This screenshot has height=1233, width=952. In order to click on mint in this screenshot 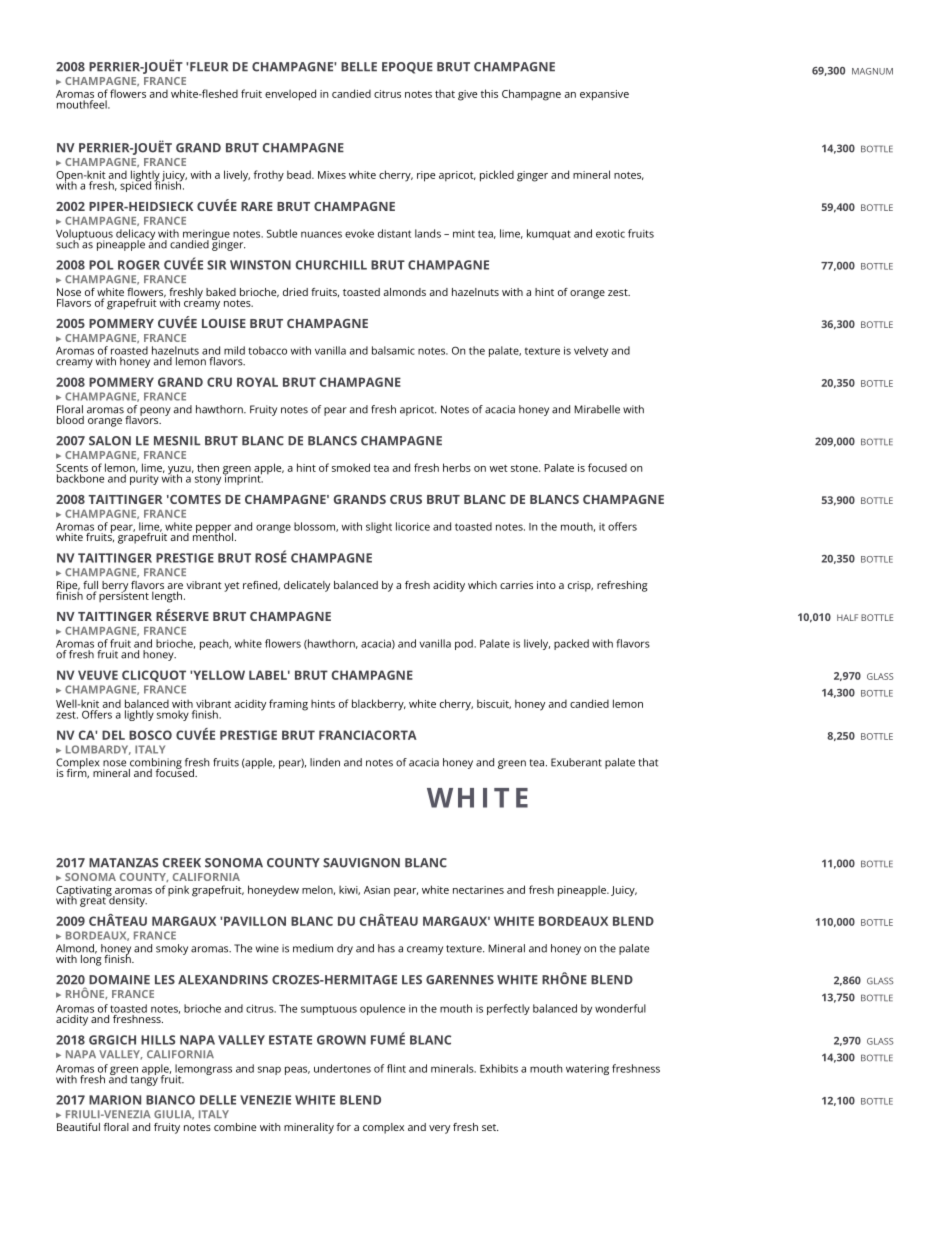, I will do `click(464, 233)`.
